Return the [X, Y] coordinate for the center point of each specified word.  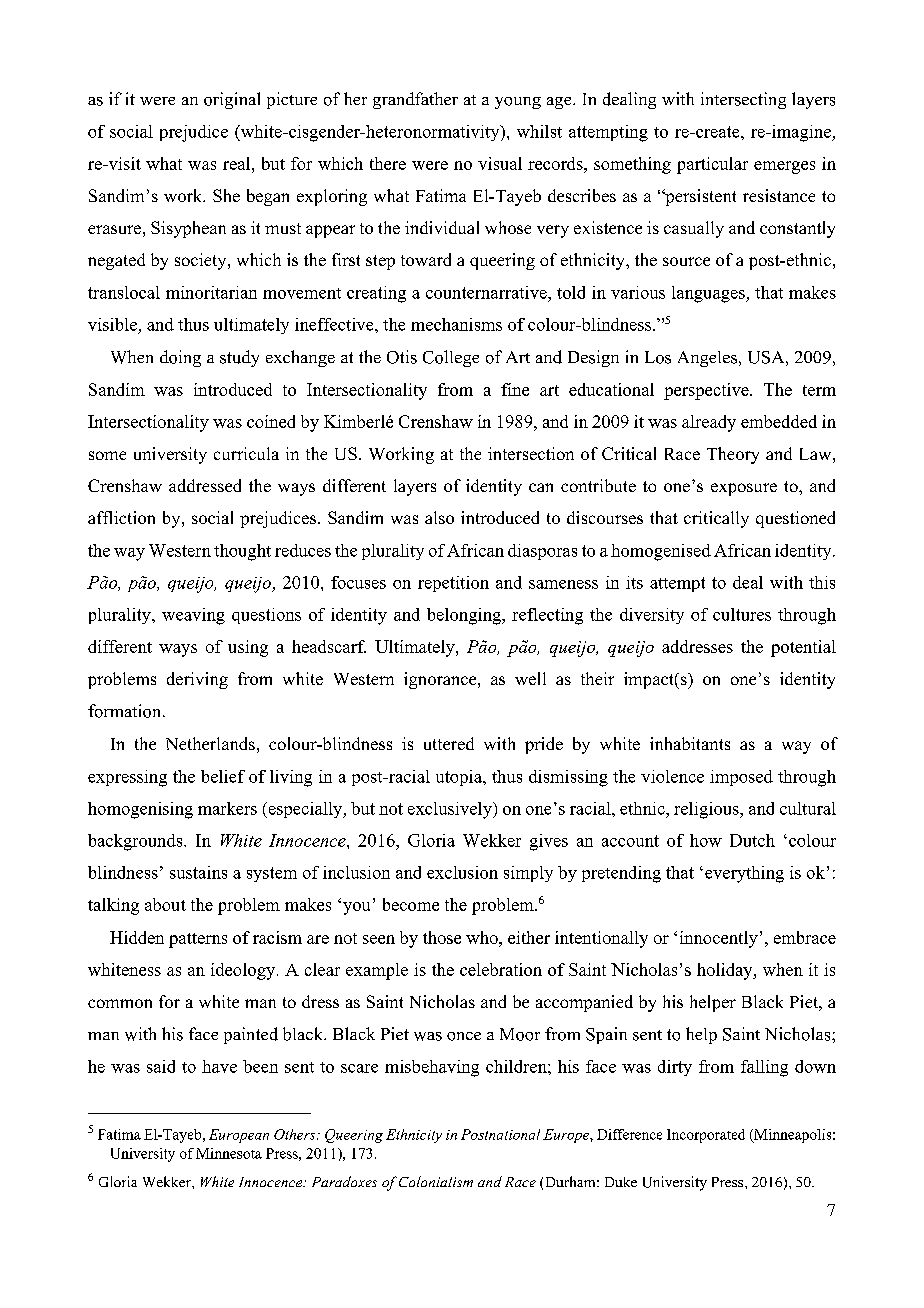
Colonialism [436, 1181]
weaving [193, 616]
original [232, 100]
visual [500, 163]
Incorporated [706, 1136]
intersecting [743, 100]
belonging [465, 616]
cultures [742, 614]
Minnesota [229, 1153]
